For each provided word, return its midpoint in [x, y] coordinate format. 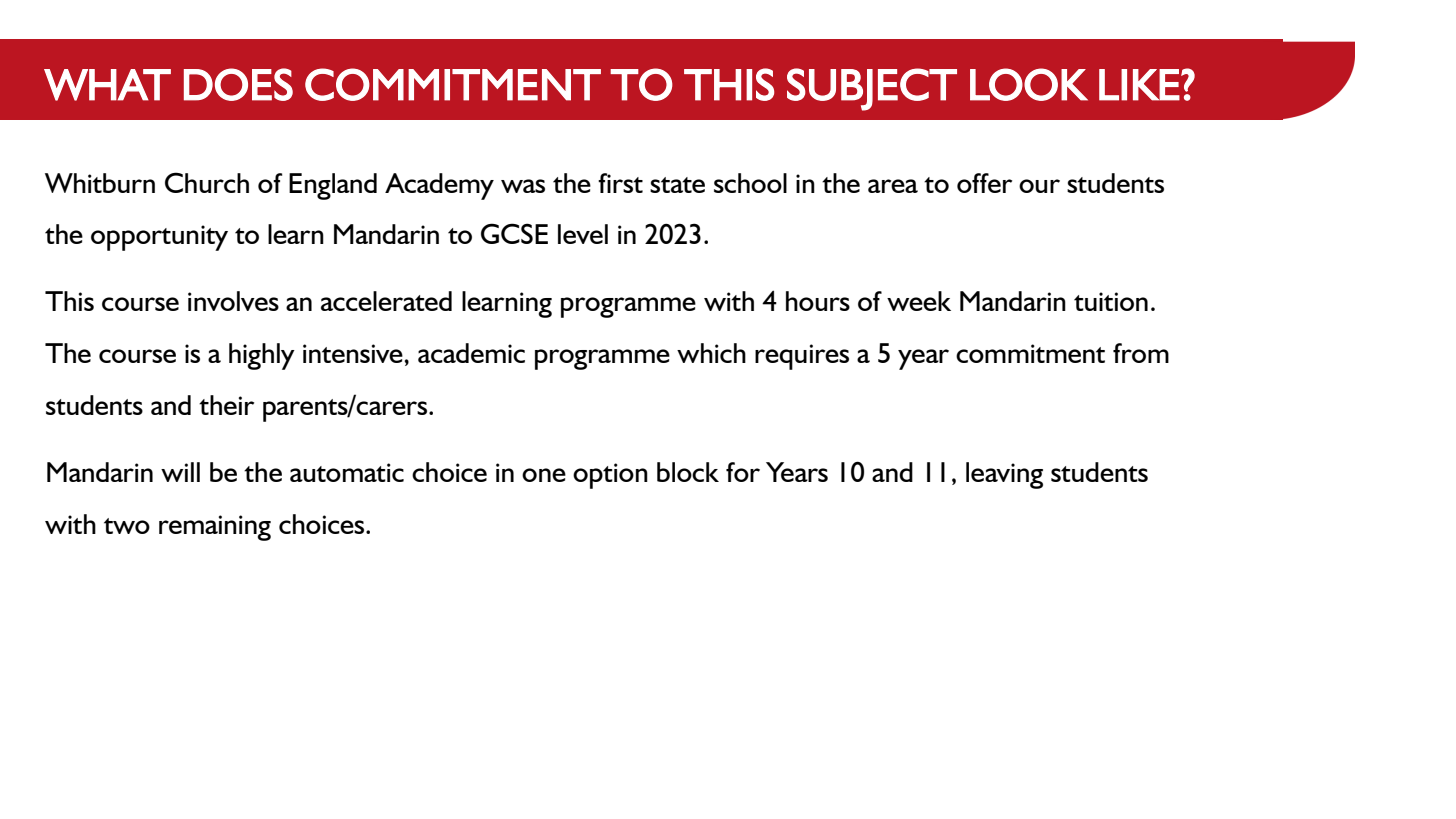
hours [818, 301]
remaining [215, 528]
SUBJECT [872, 89]
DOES [238, 84]
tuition [1111, 301]
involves [233, 301]
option [610, 476]
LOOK [1029, 84]
